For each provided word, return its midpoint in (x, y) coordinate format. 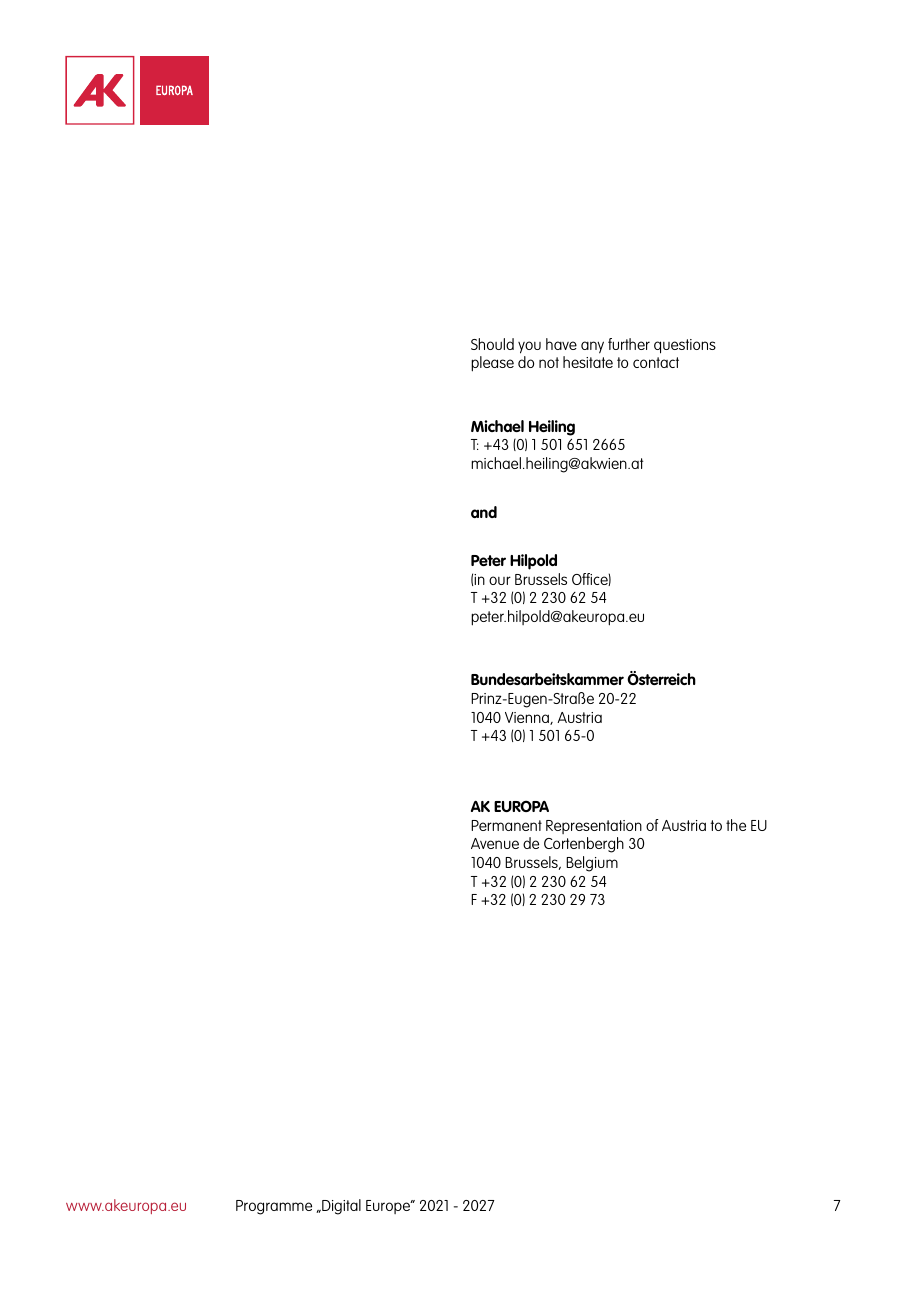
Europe (389, 1207)
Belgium (592, 864)
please (492, 364)
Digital (340, 1207)
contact (656, 362)
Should (492, 344)
